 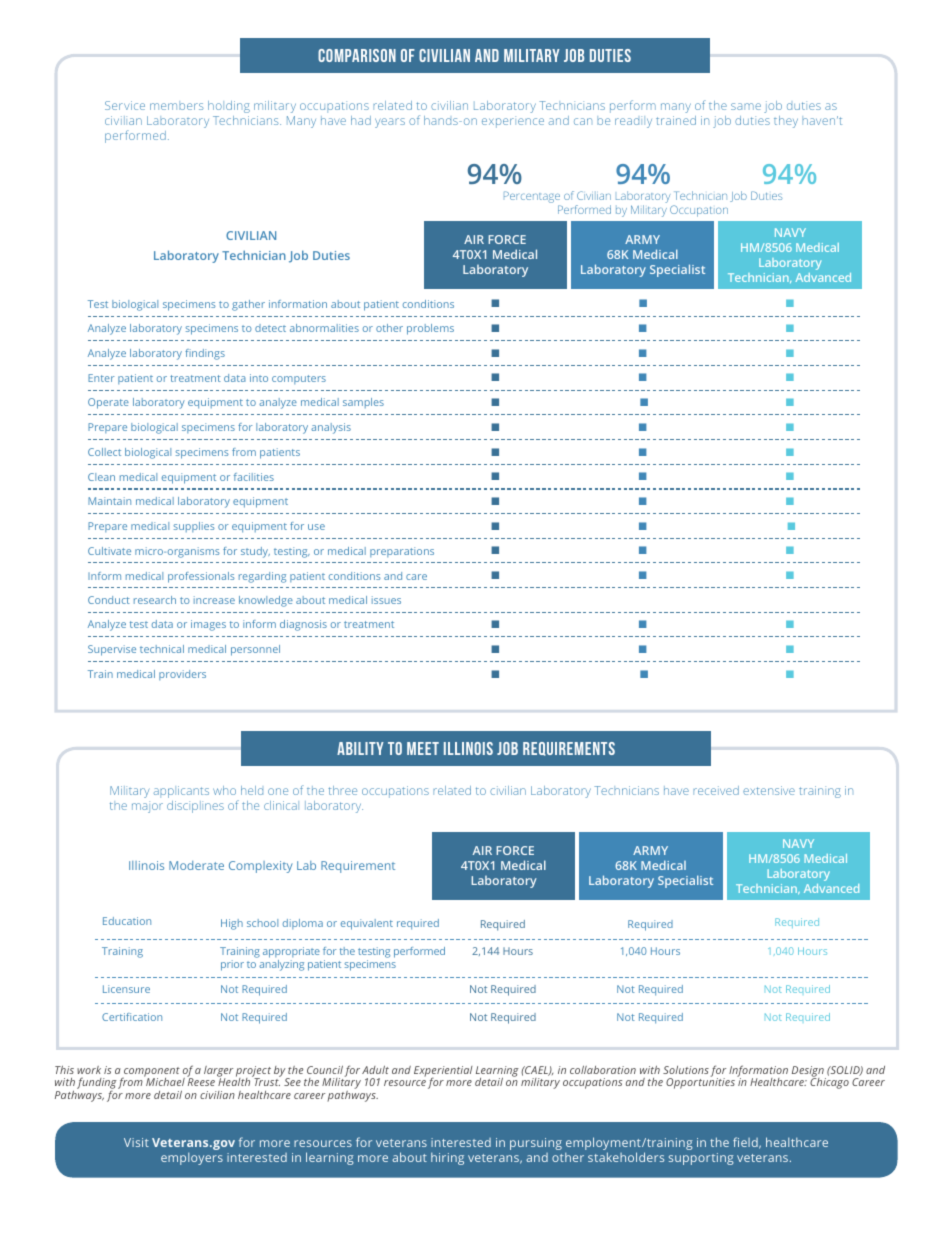 What do you see at coordinates (390, 123) in the document?
I see `years` at bounding box center [390, 123].
